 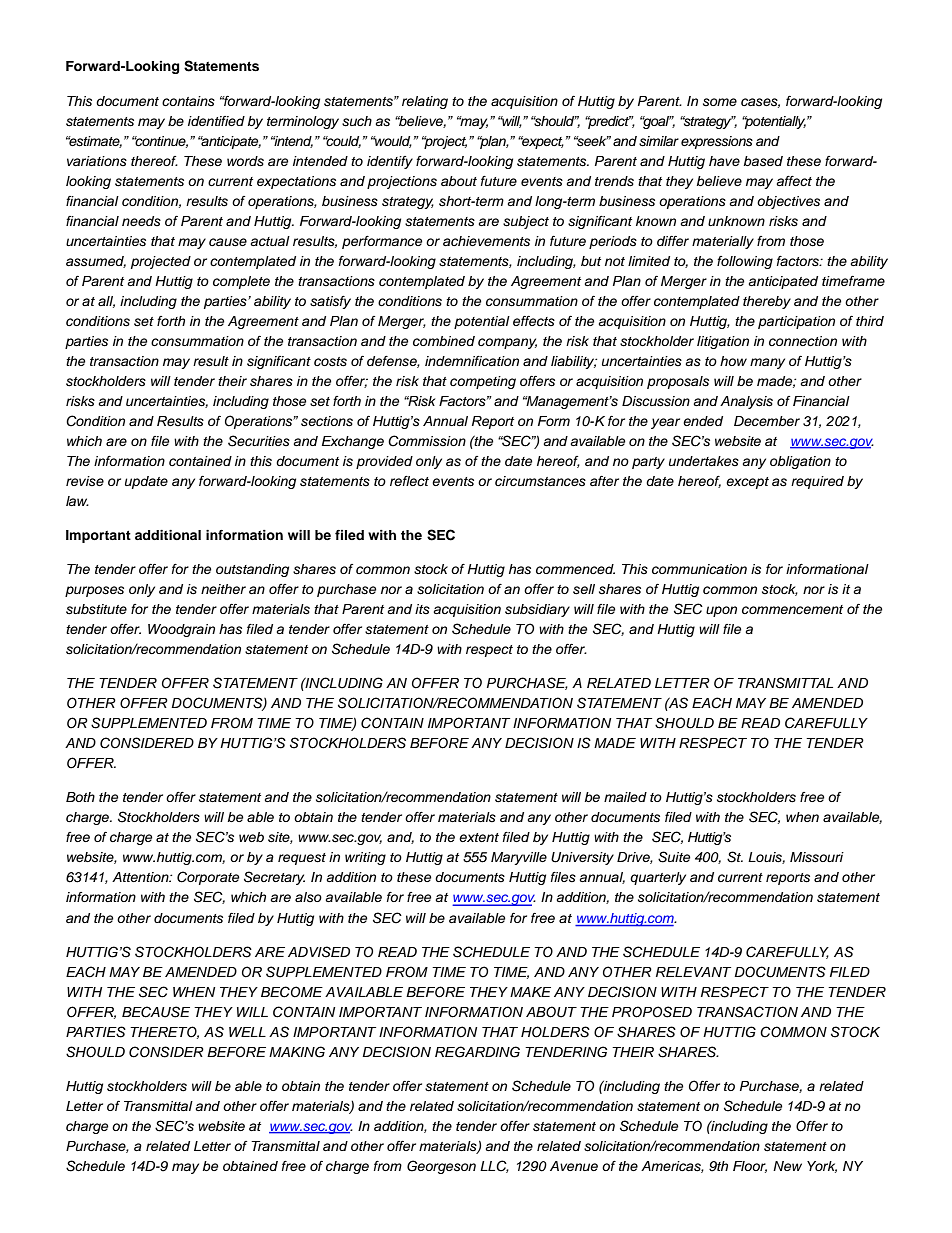 What do you see at coordinates (247, 1032) in the screenshot?
I see `WELL` at bounding box center [247, 1032].
